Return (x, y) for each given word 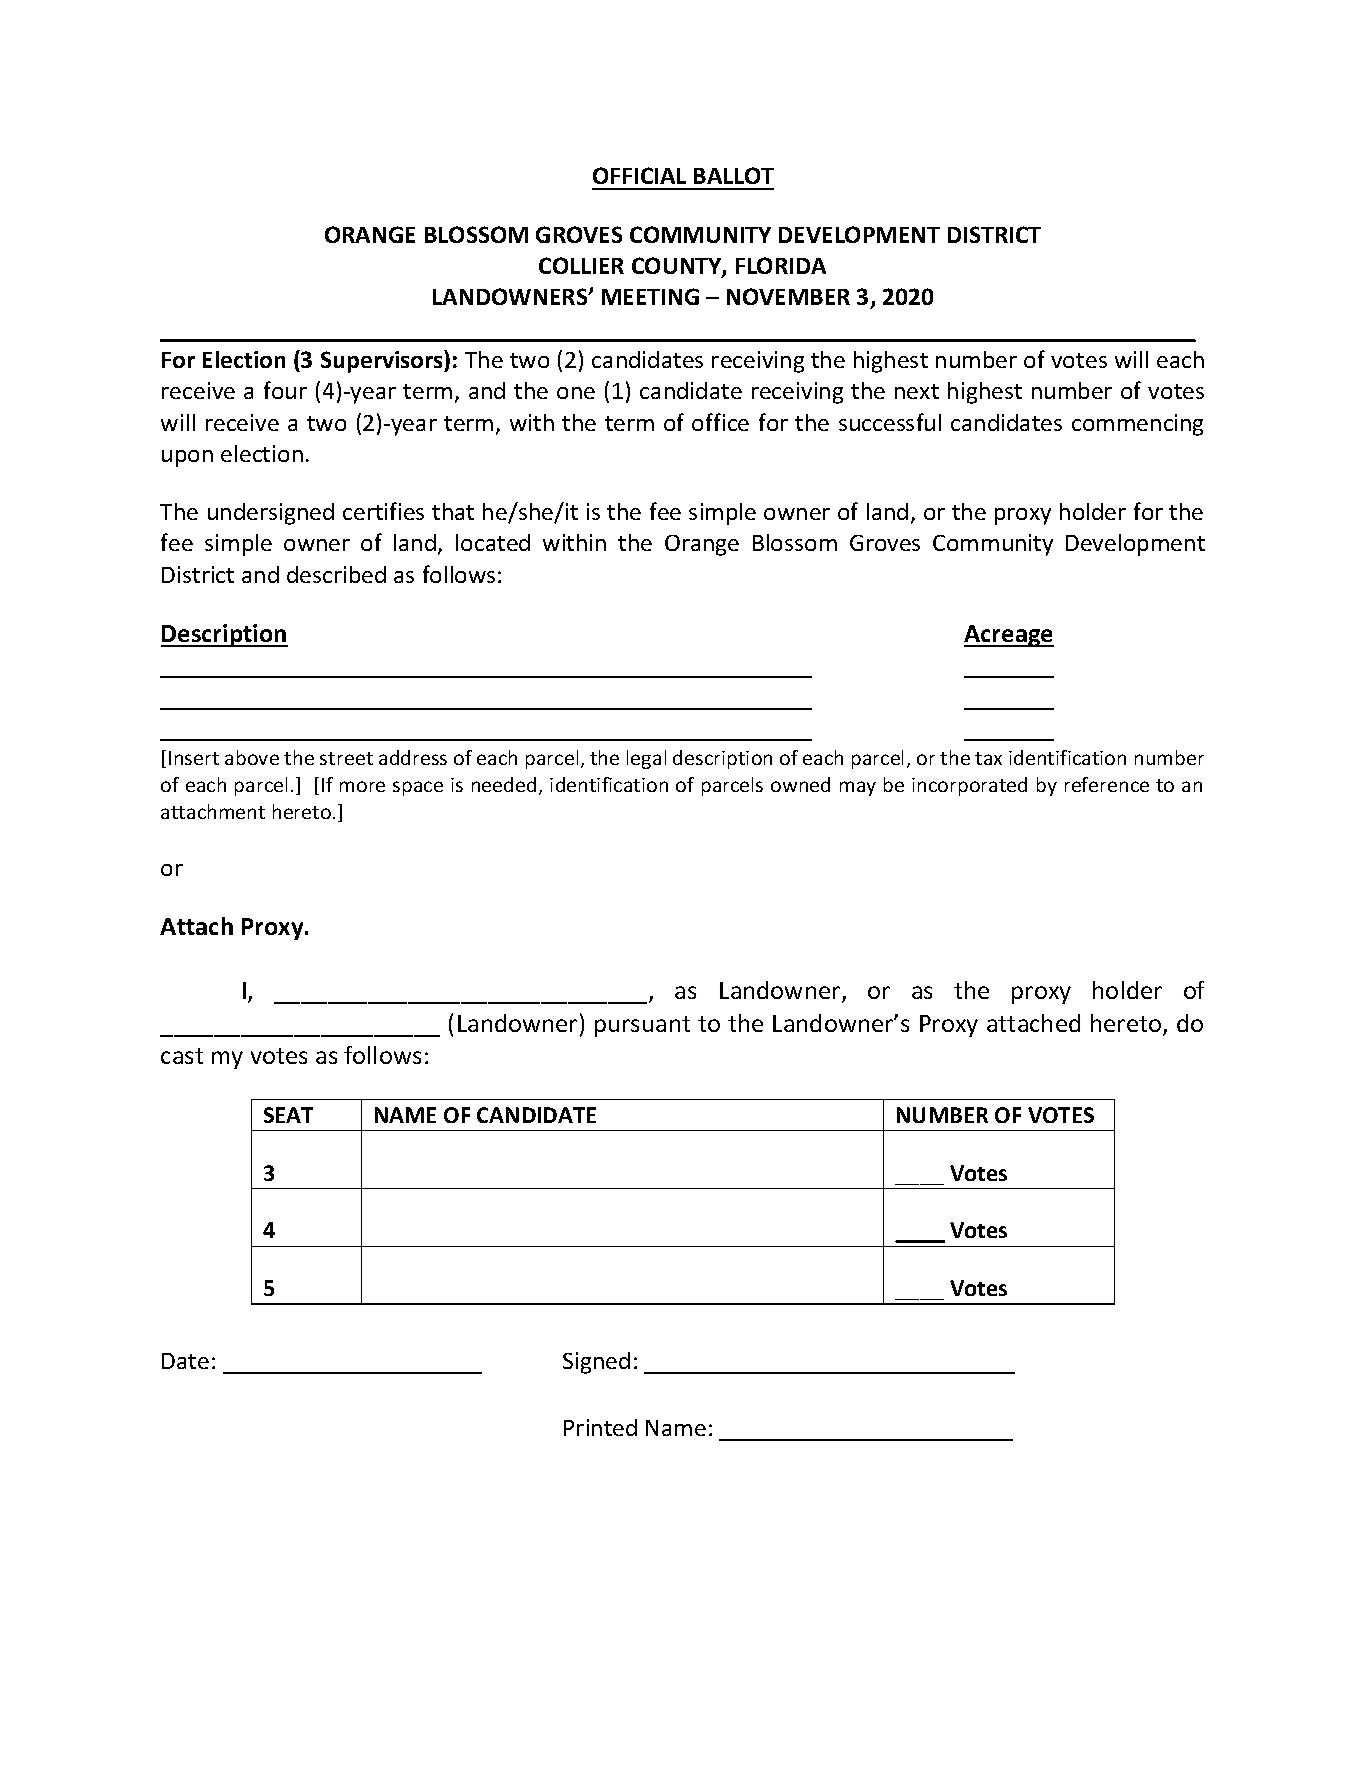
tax (988, 758)
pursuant (642, 1026)
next (917, 391)
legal (646, 759)
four (285, 390)
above (252, 757)
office (720, 422)
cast (182, 1056)
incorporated (969, 786)
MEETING (650, 296)
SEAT (288, 1115)
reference (1107, 784)
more (362, 786)
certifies (383, 511)
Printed (600, 1427)
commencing (1137, 425)
